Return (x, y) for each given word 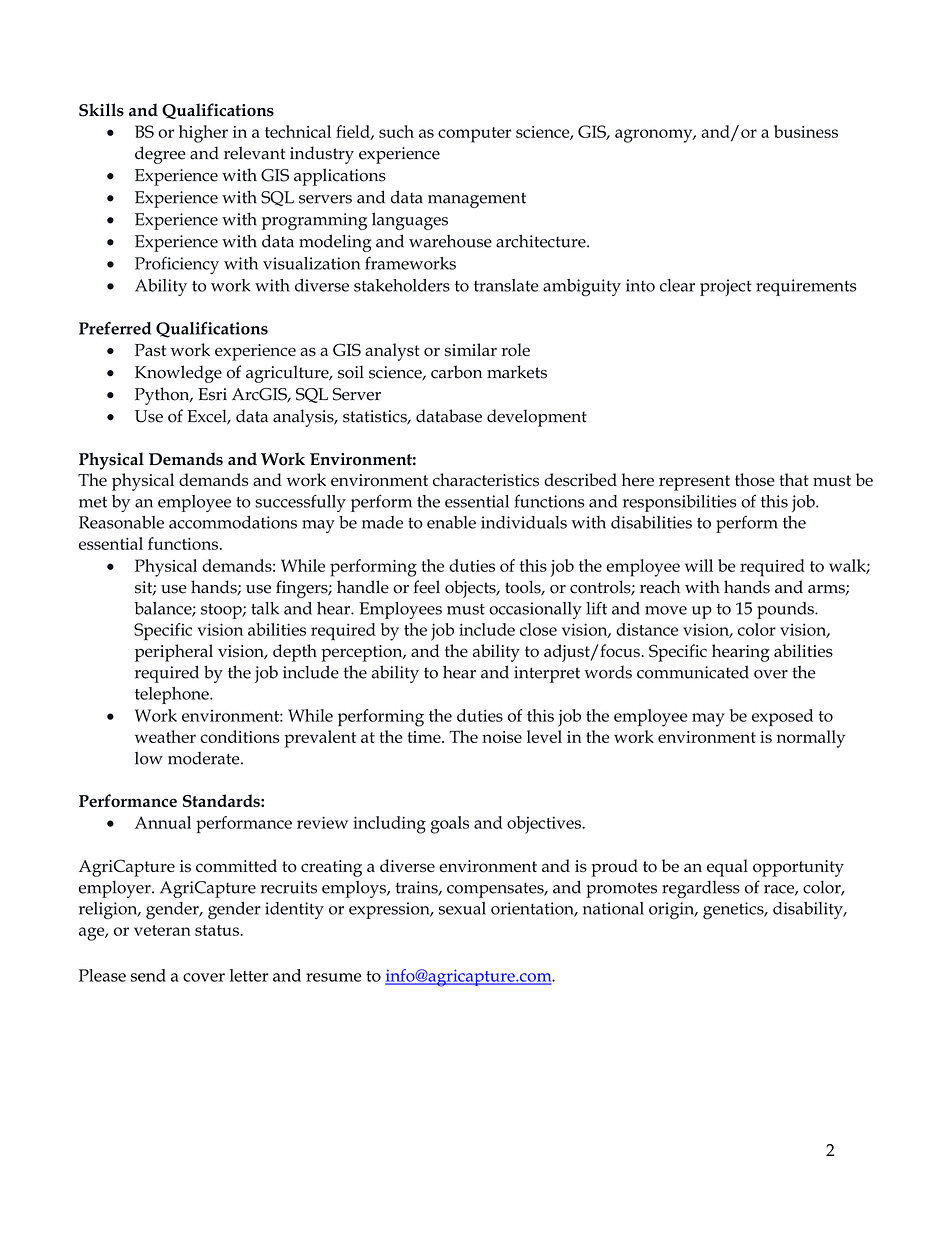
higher (203, 134)
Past (150, 350)
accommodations (233, 522)
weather (165, 736)
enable (451, 522)
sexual (462, 908)
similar (471, 350)
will (699, 565)
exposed (782, 717)
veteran (162, 930)
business (806, 131)
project (726, 287)
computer (474, 135)
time (425, 737)
